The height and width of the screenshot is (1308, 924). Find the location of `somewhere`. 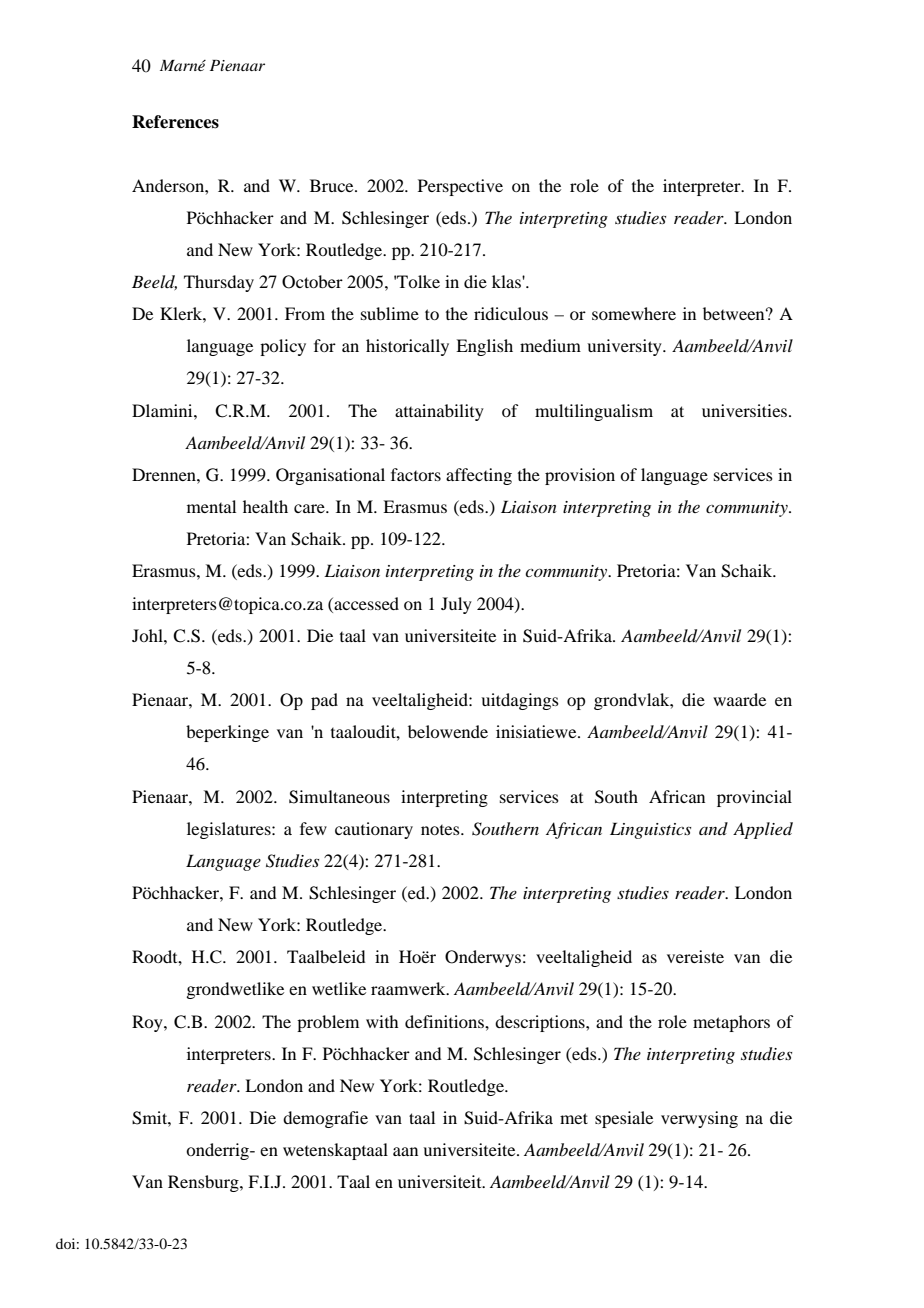

somewhere is located at coordinates (634, 313).
